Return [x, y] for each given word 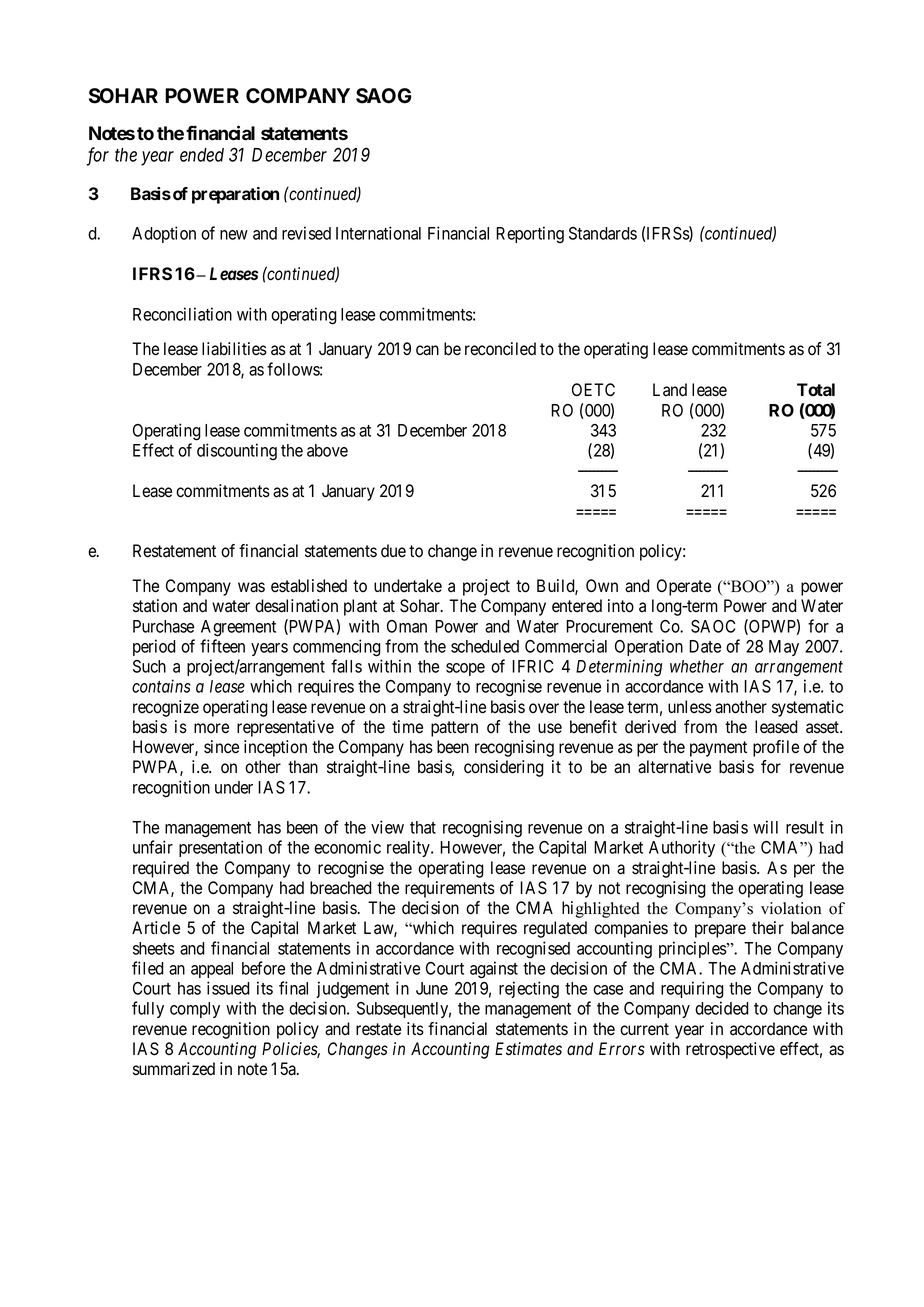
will [765, 827]
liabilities [234, 349]
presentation [220, 848]
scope [465, 669]
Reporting [530, 234]
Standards [603, 233]
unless [690, 707]
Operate [684, 587]
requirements [450, 889]
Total [816, 389]
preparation [235, 195]
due [393, 551]
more [211, 728]
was [251, 587]
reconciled [500, 349]
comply [195, 1010]
